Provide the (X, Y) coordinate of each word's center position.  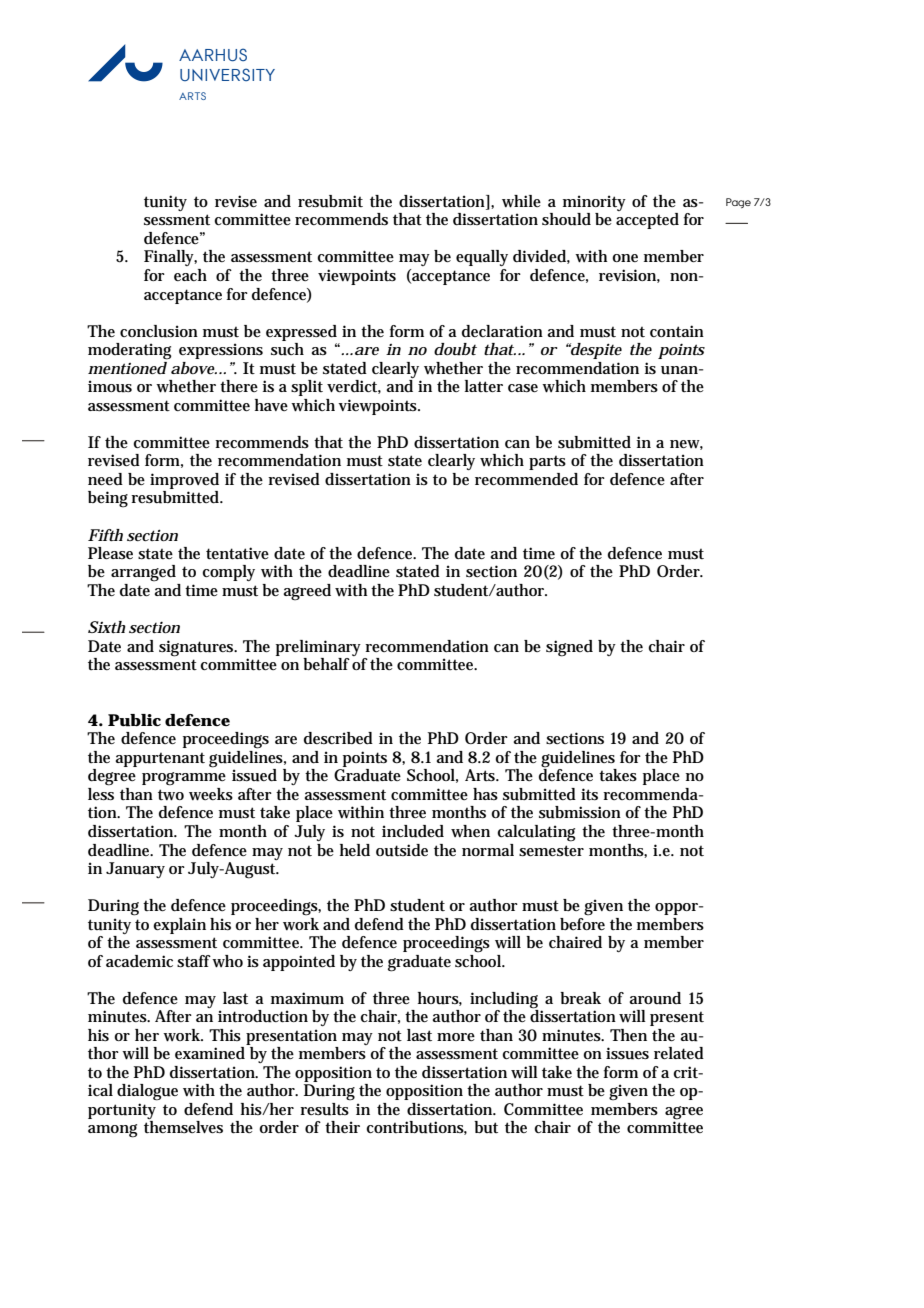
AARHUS (213, 55)
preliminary (321, 648)
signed (569, 648)
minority (594, 204)
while (521, 201)
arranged (143, 573)
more (456, 1037)
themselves (183, 1127)
